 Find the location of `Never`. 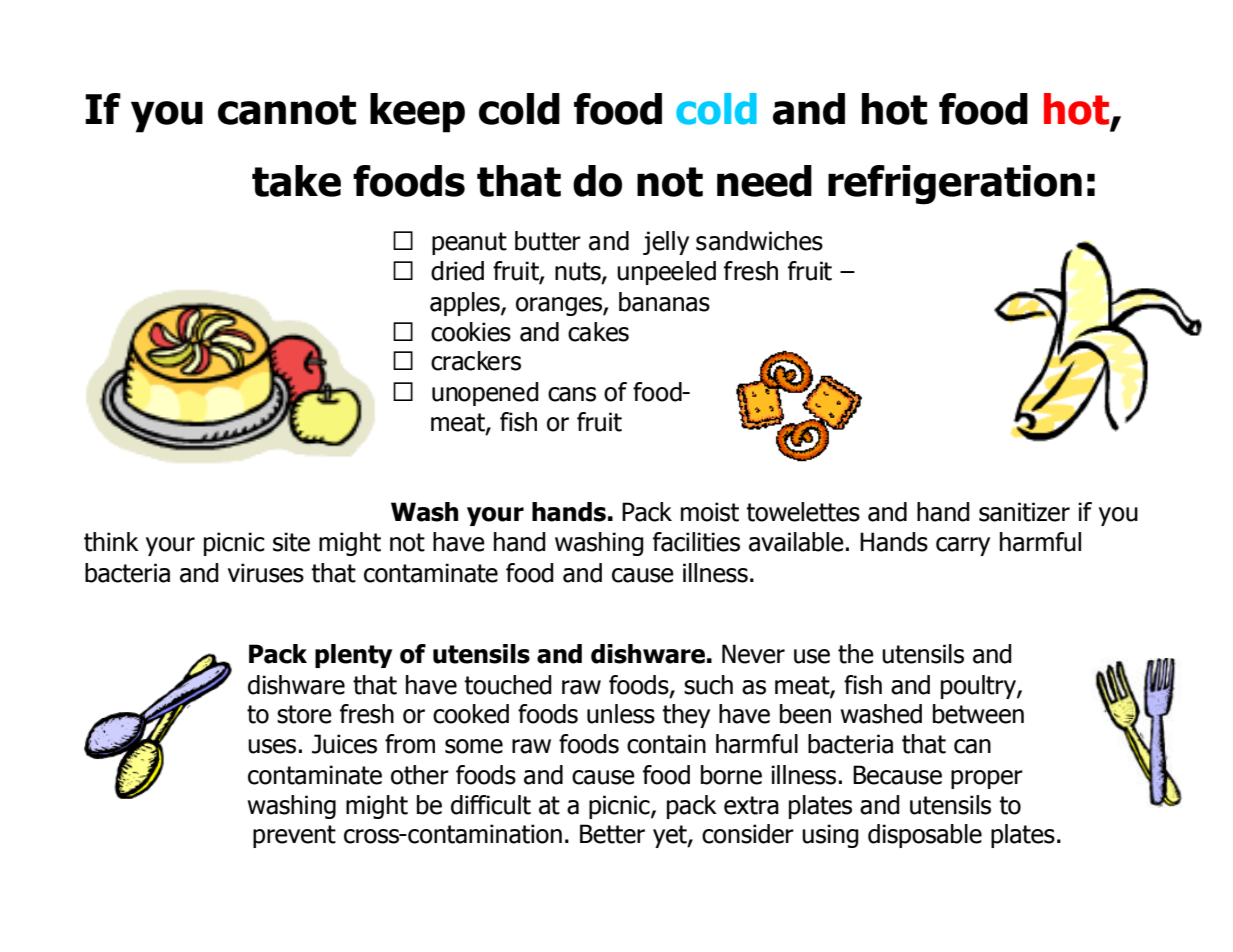

Never is located at coordinates (753, 654).
